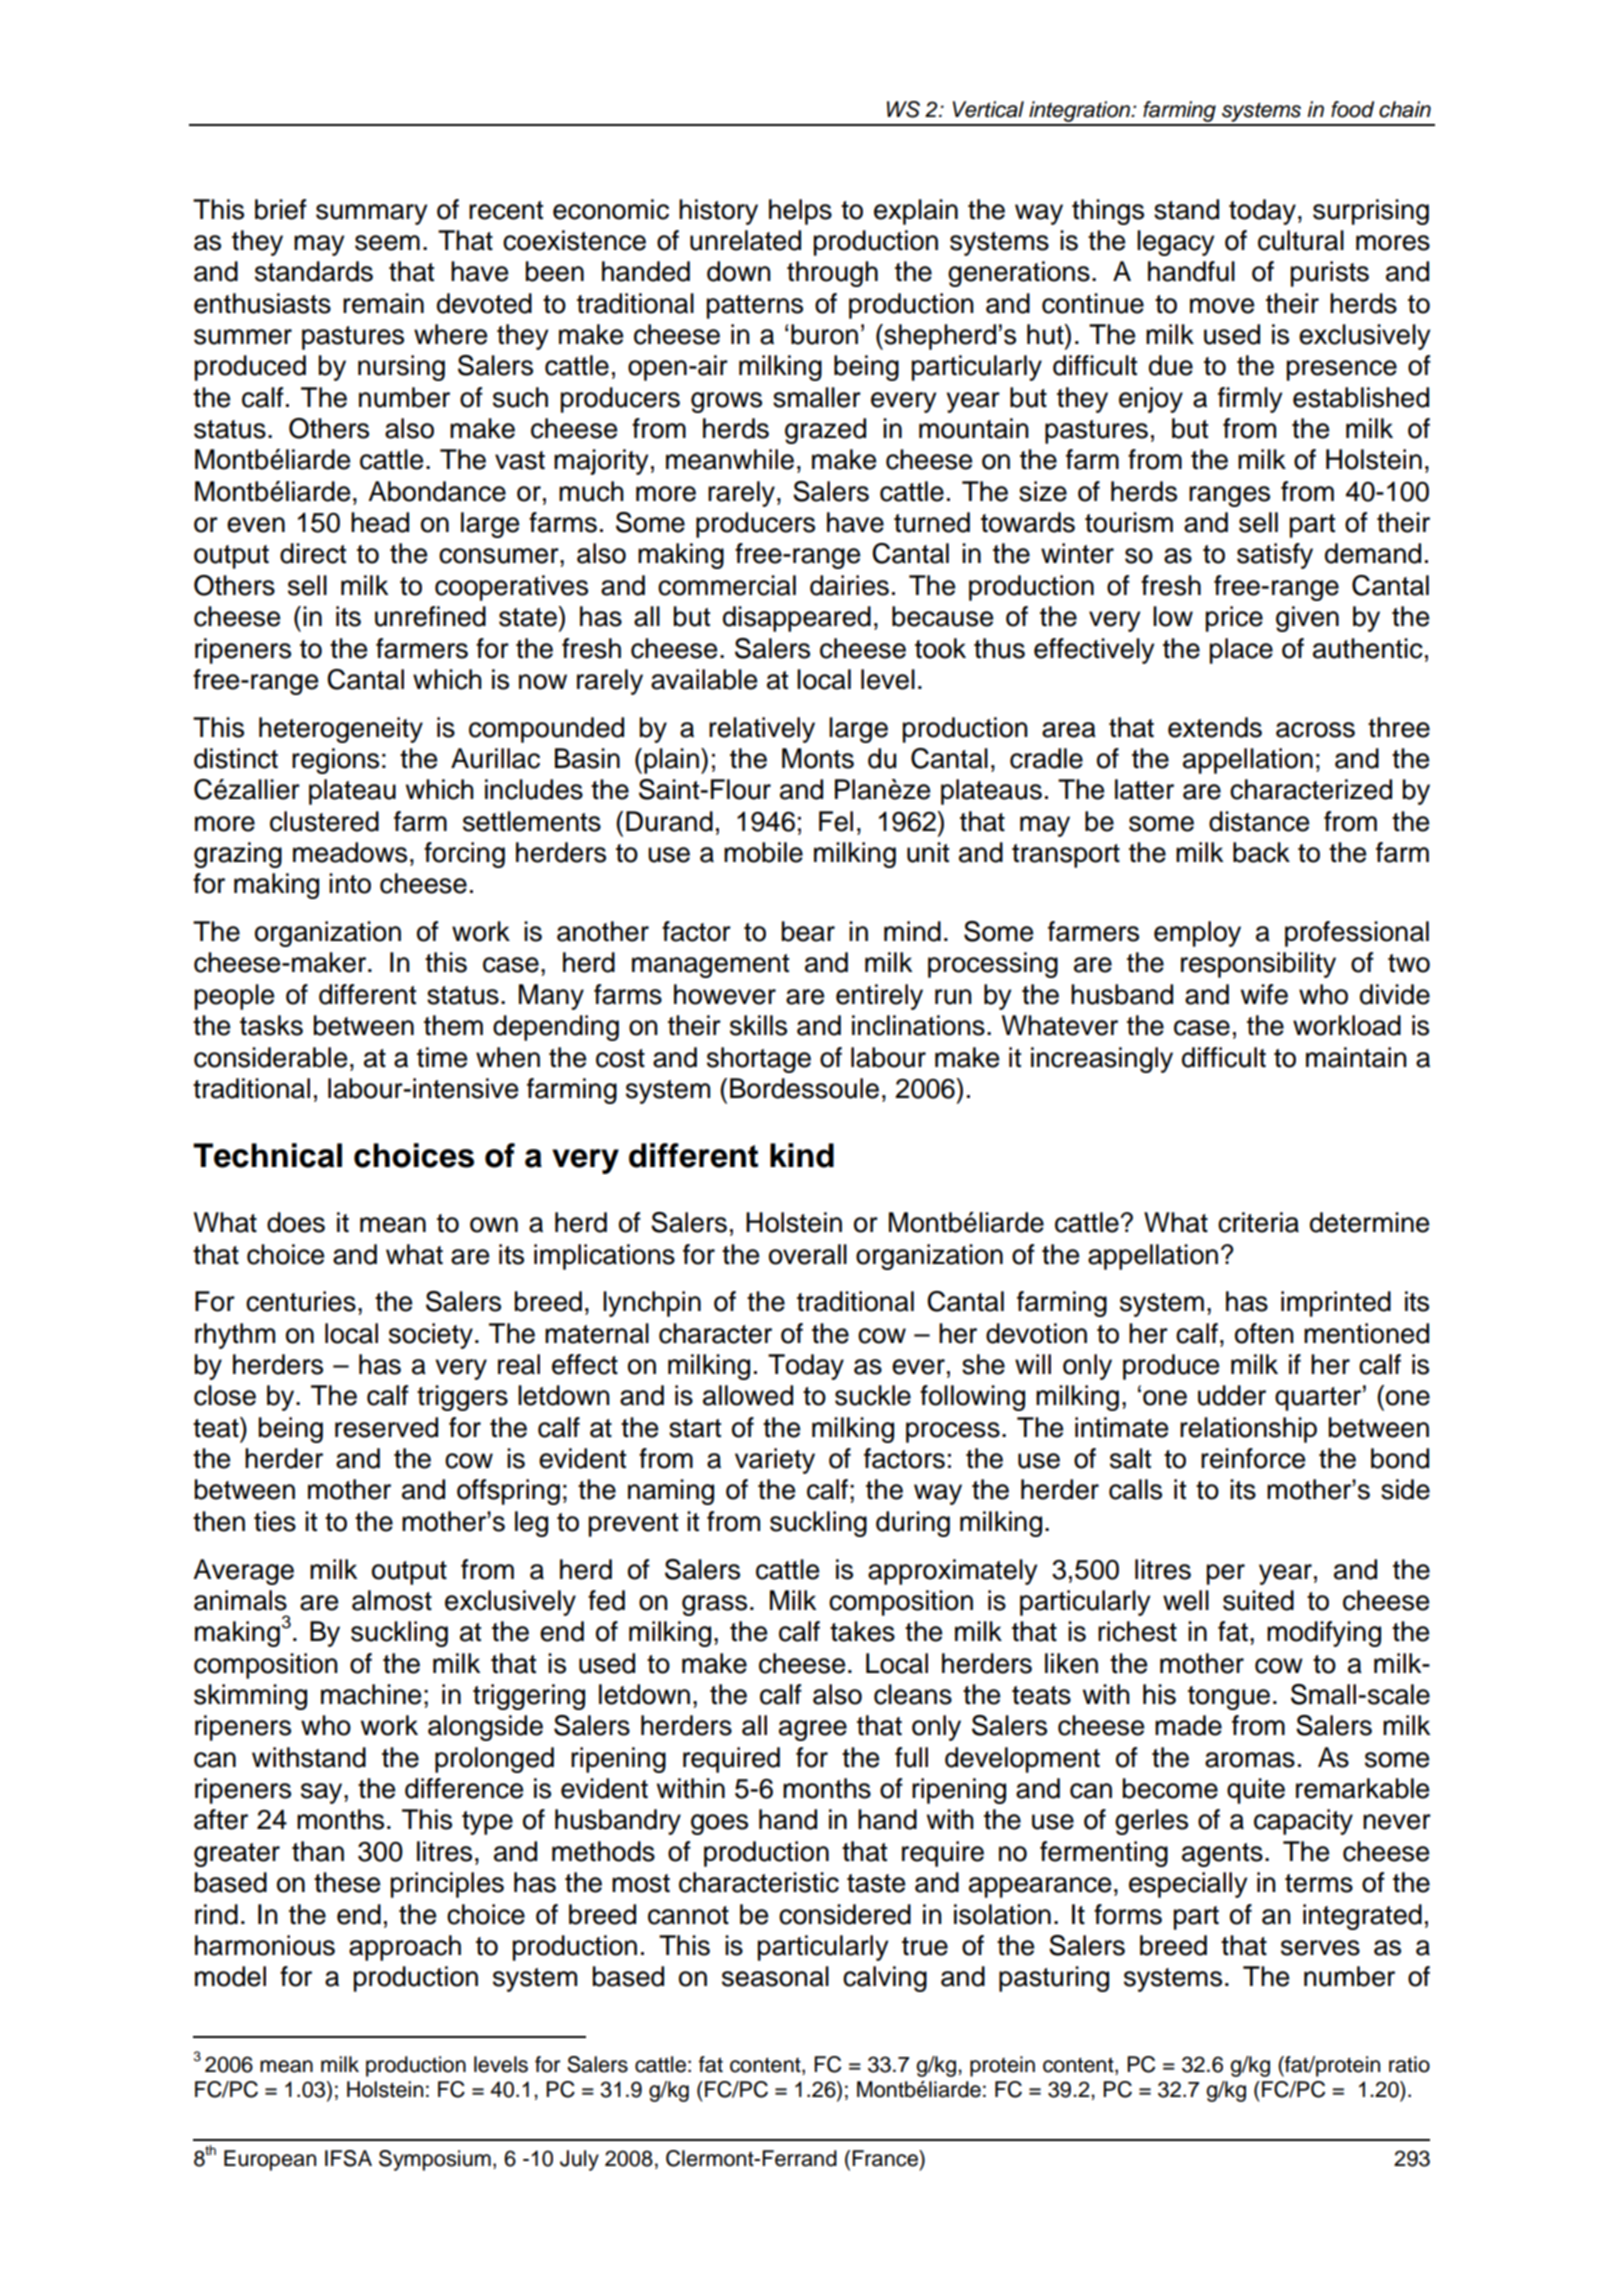 Image resolution: width=1623 pixels, height=2296 pixels. Describe the element at coordinates (886, 2158) in the screenshot. I see `France` at that location.
